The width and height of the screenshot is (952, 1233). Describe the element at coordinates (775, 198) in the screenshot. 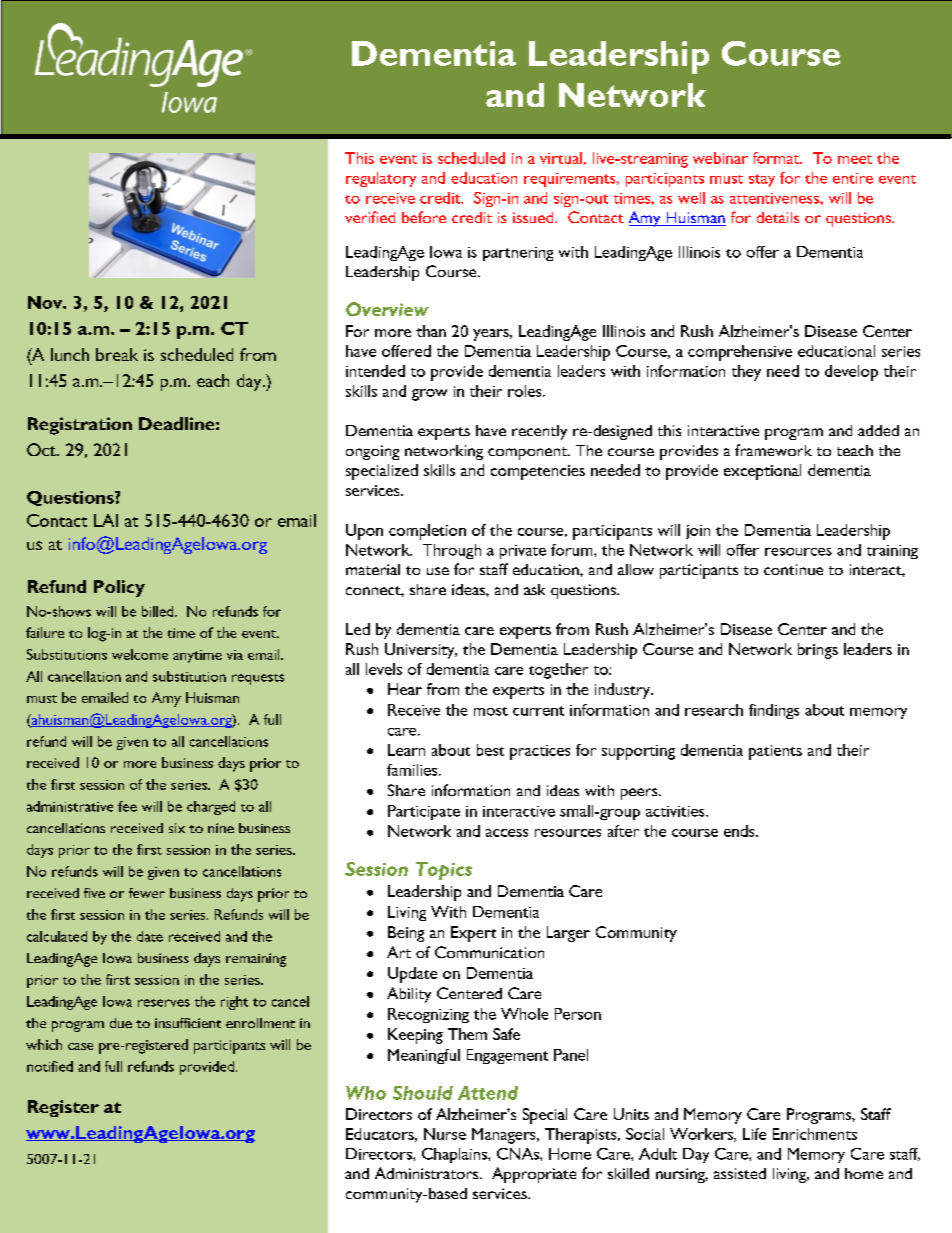

I see `attentiveness` at that location.
